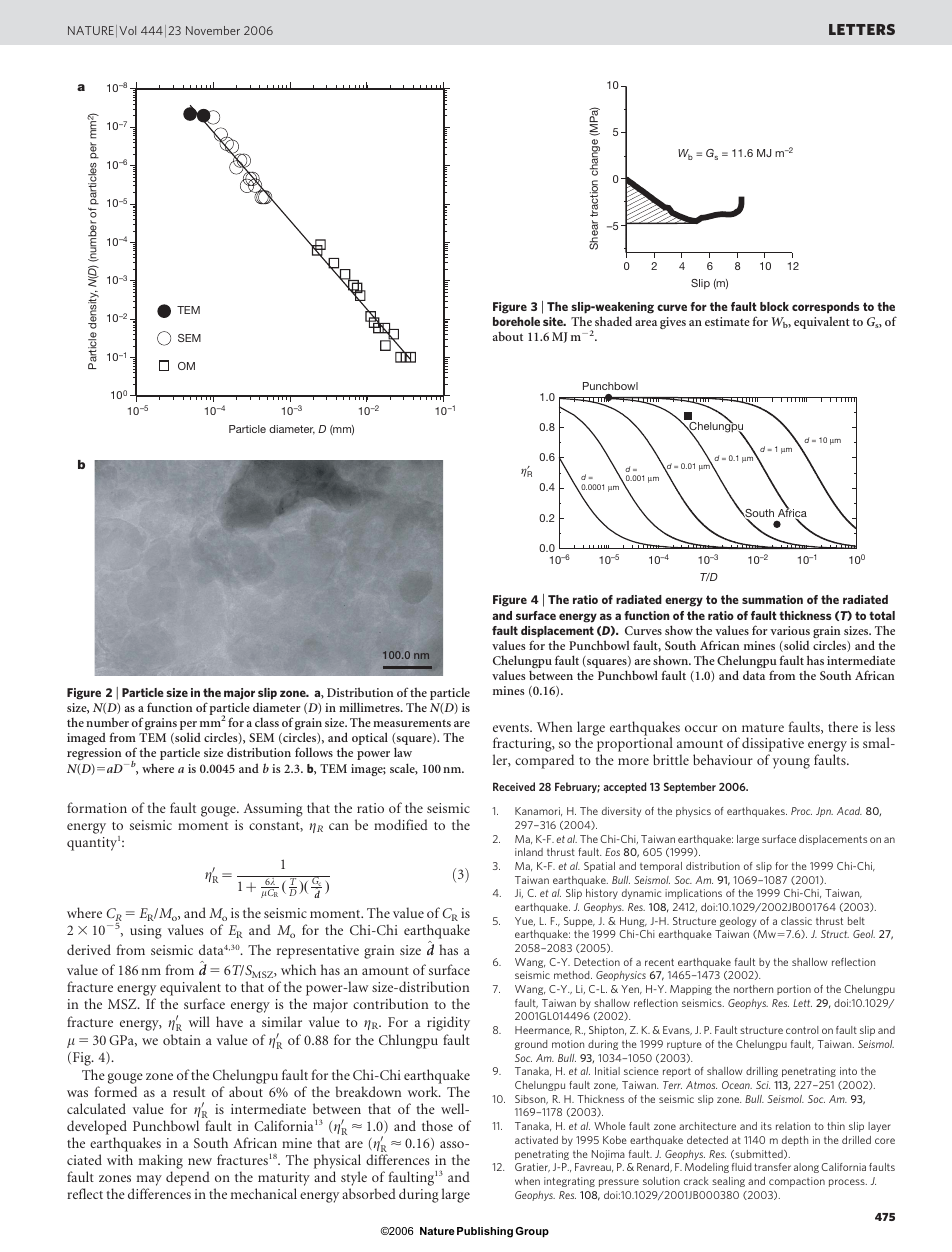 This screenshot has width=952, height=1252. What do you see at coordinates (774, 306) in the screenshot?
I see `block` at bounding box center [774, 306].
